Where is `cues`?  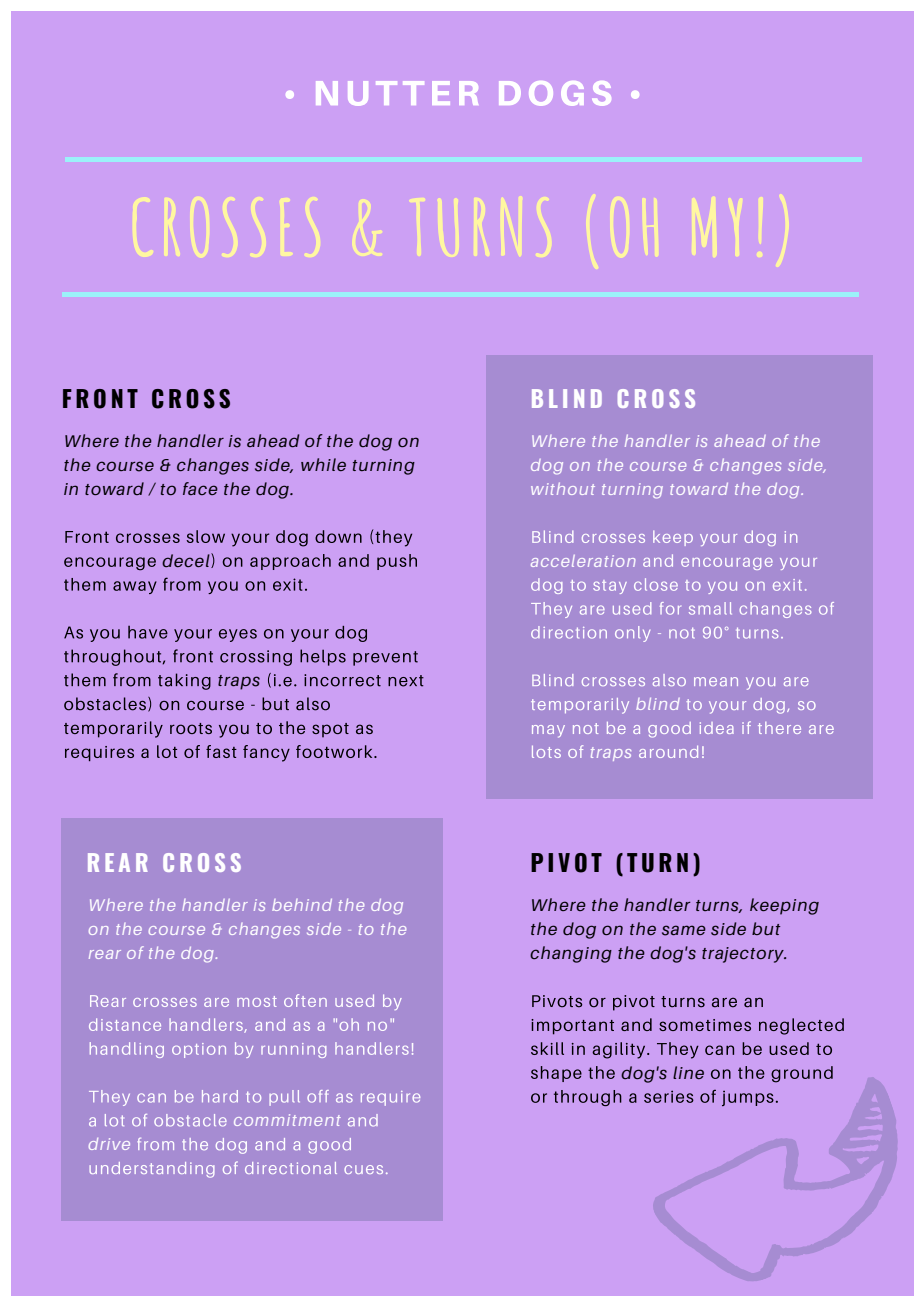 cues is located at coordinates (363, 1169).
